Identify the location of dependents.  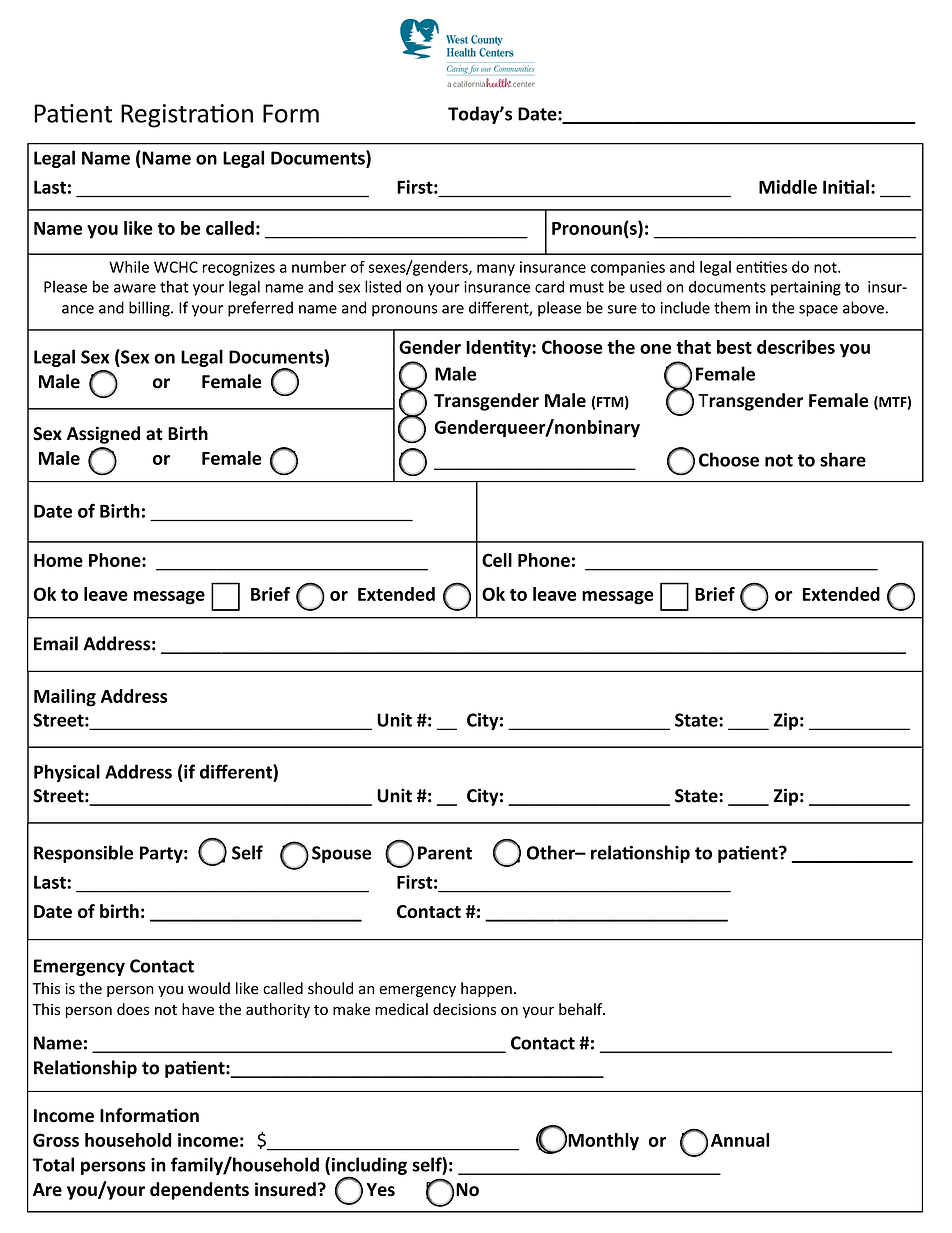
(199, 1191).
